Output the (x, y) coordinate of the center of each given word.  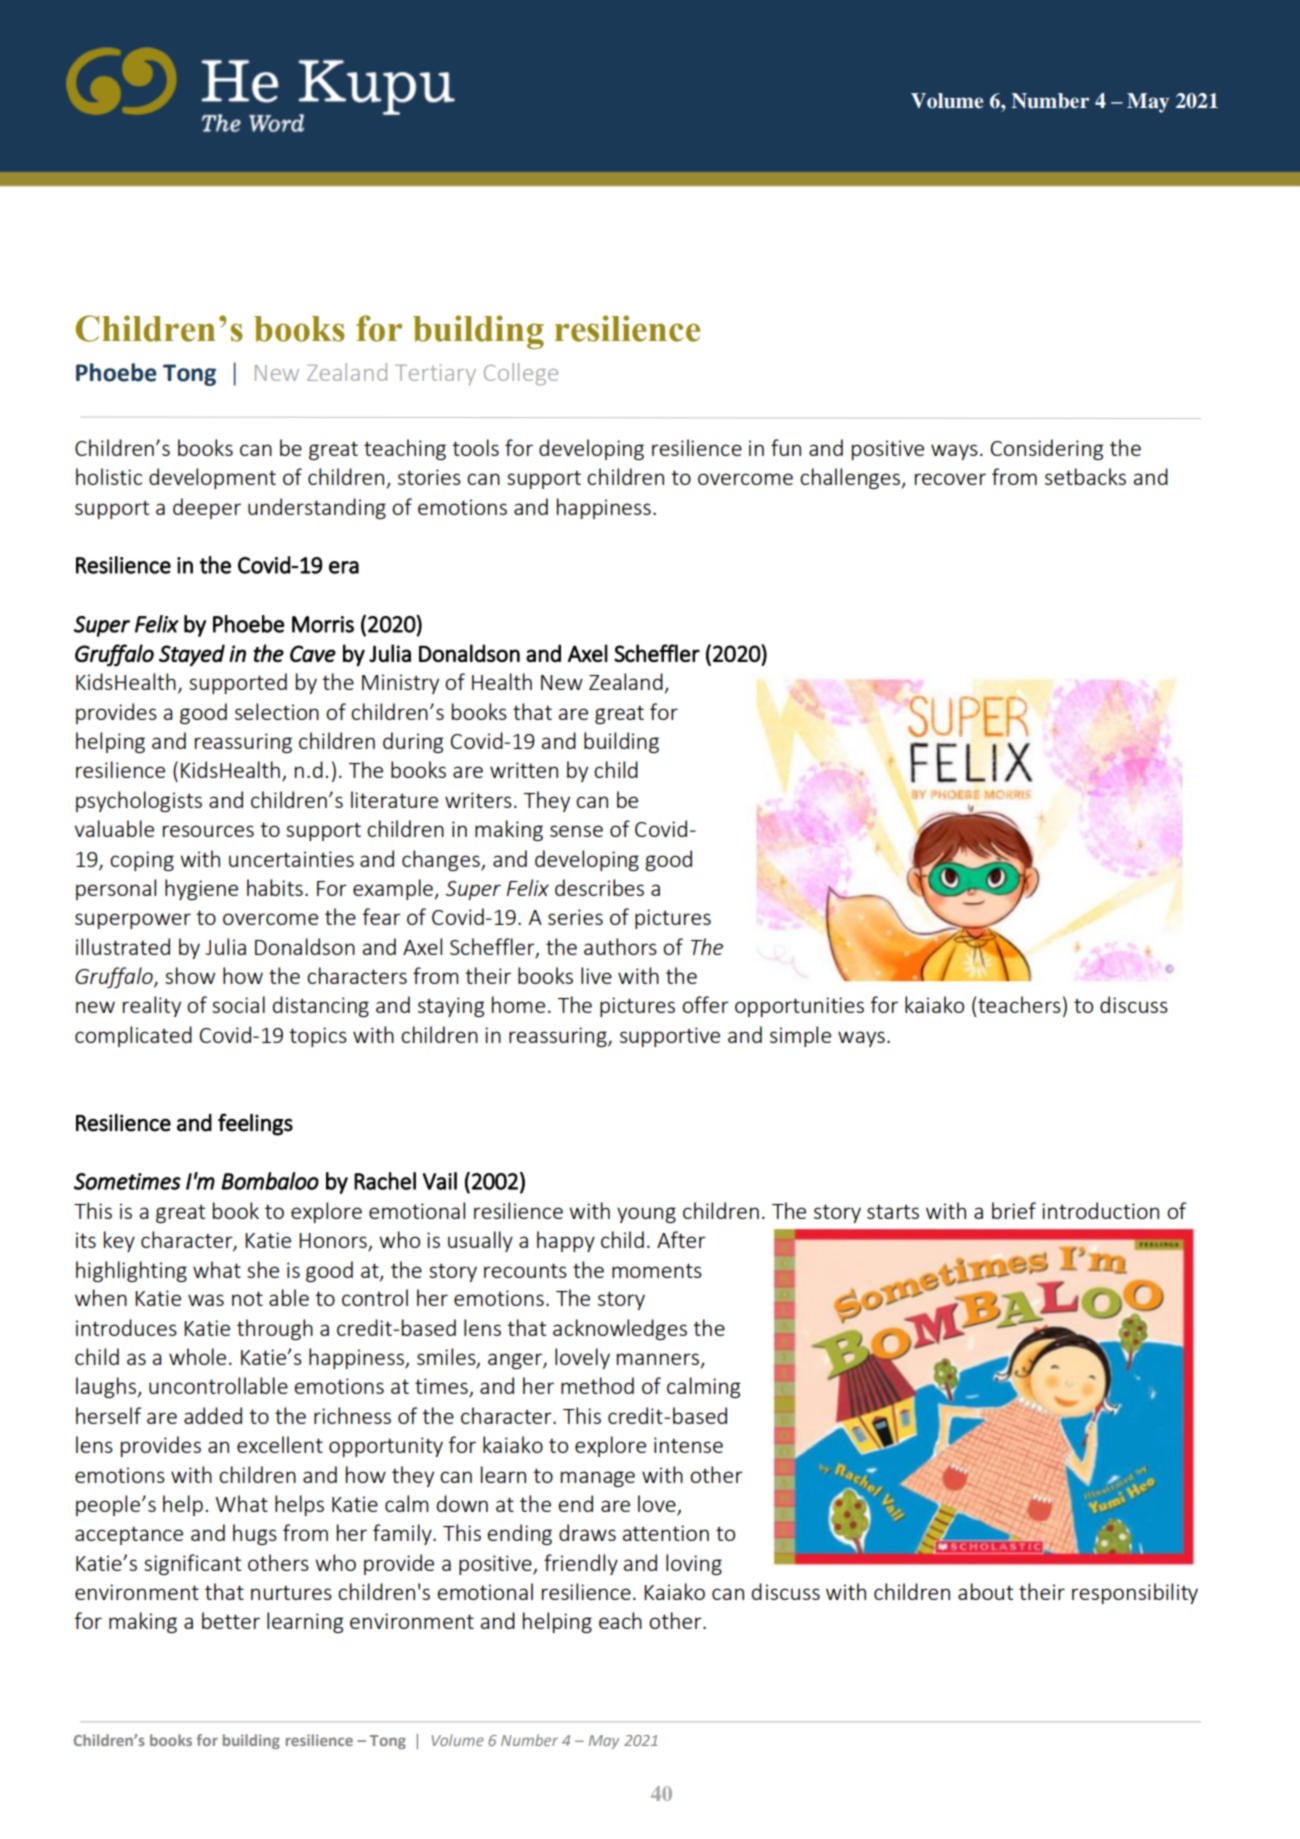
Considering (1046, 449)
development (212, 478)
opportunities (799, 1007)
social (238, 1004)
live (596, 975)
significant (192, 1564)
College (521, 374)
